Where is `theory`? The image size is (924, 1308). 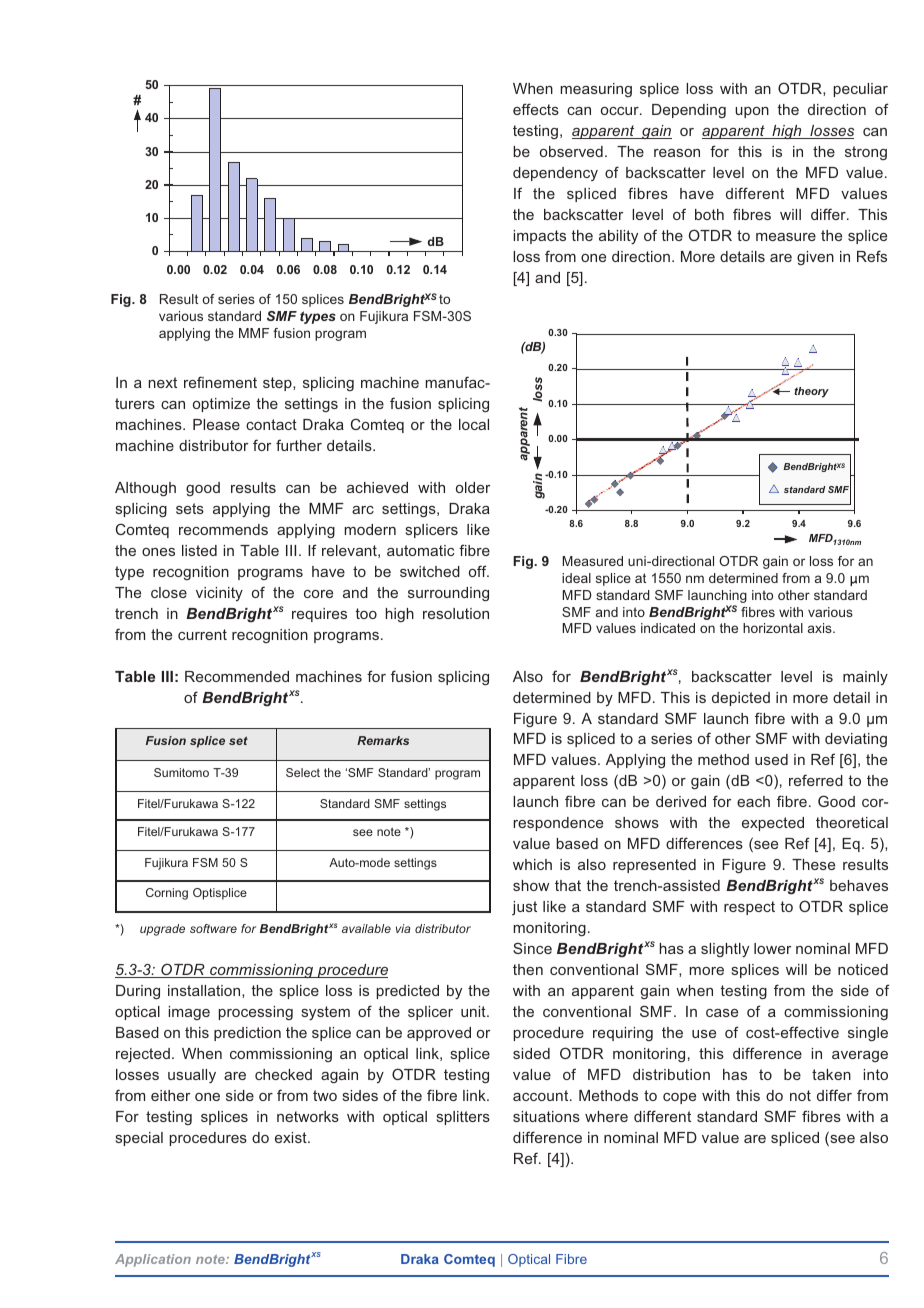 theory is located at coordinates (811, 392).
